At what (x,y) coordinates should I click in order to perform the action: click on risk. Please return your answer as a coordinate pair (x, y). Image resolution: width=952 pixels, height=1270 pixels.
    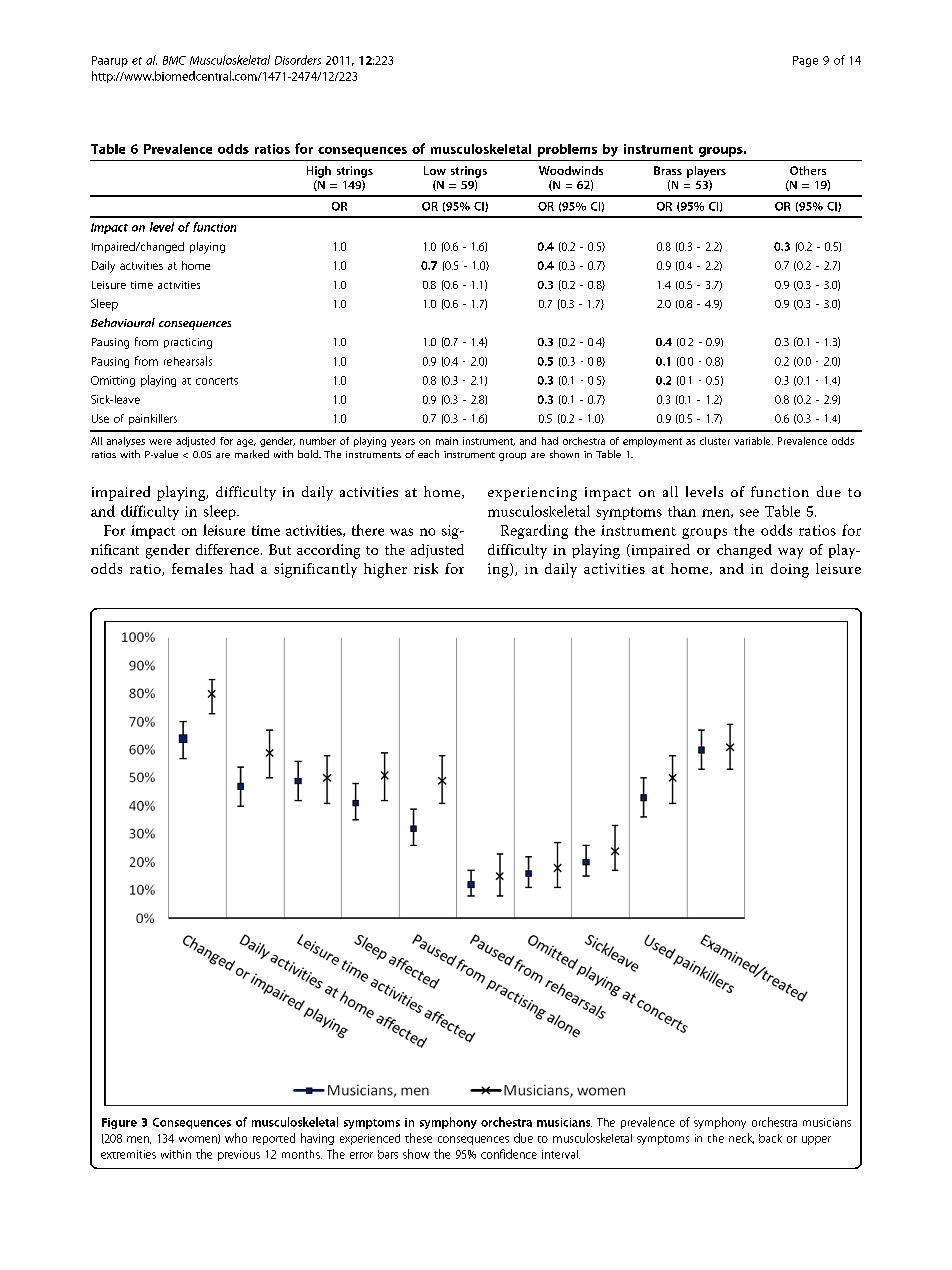
    Looking at the image, I should click on (426, 568).
